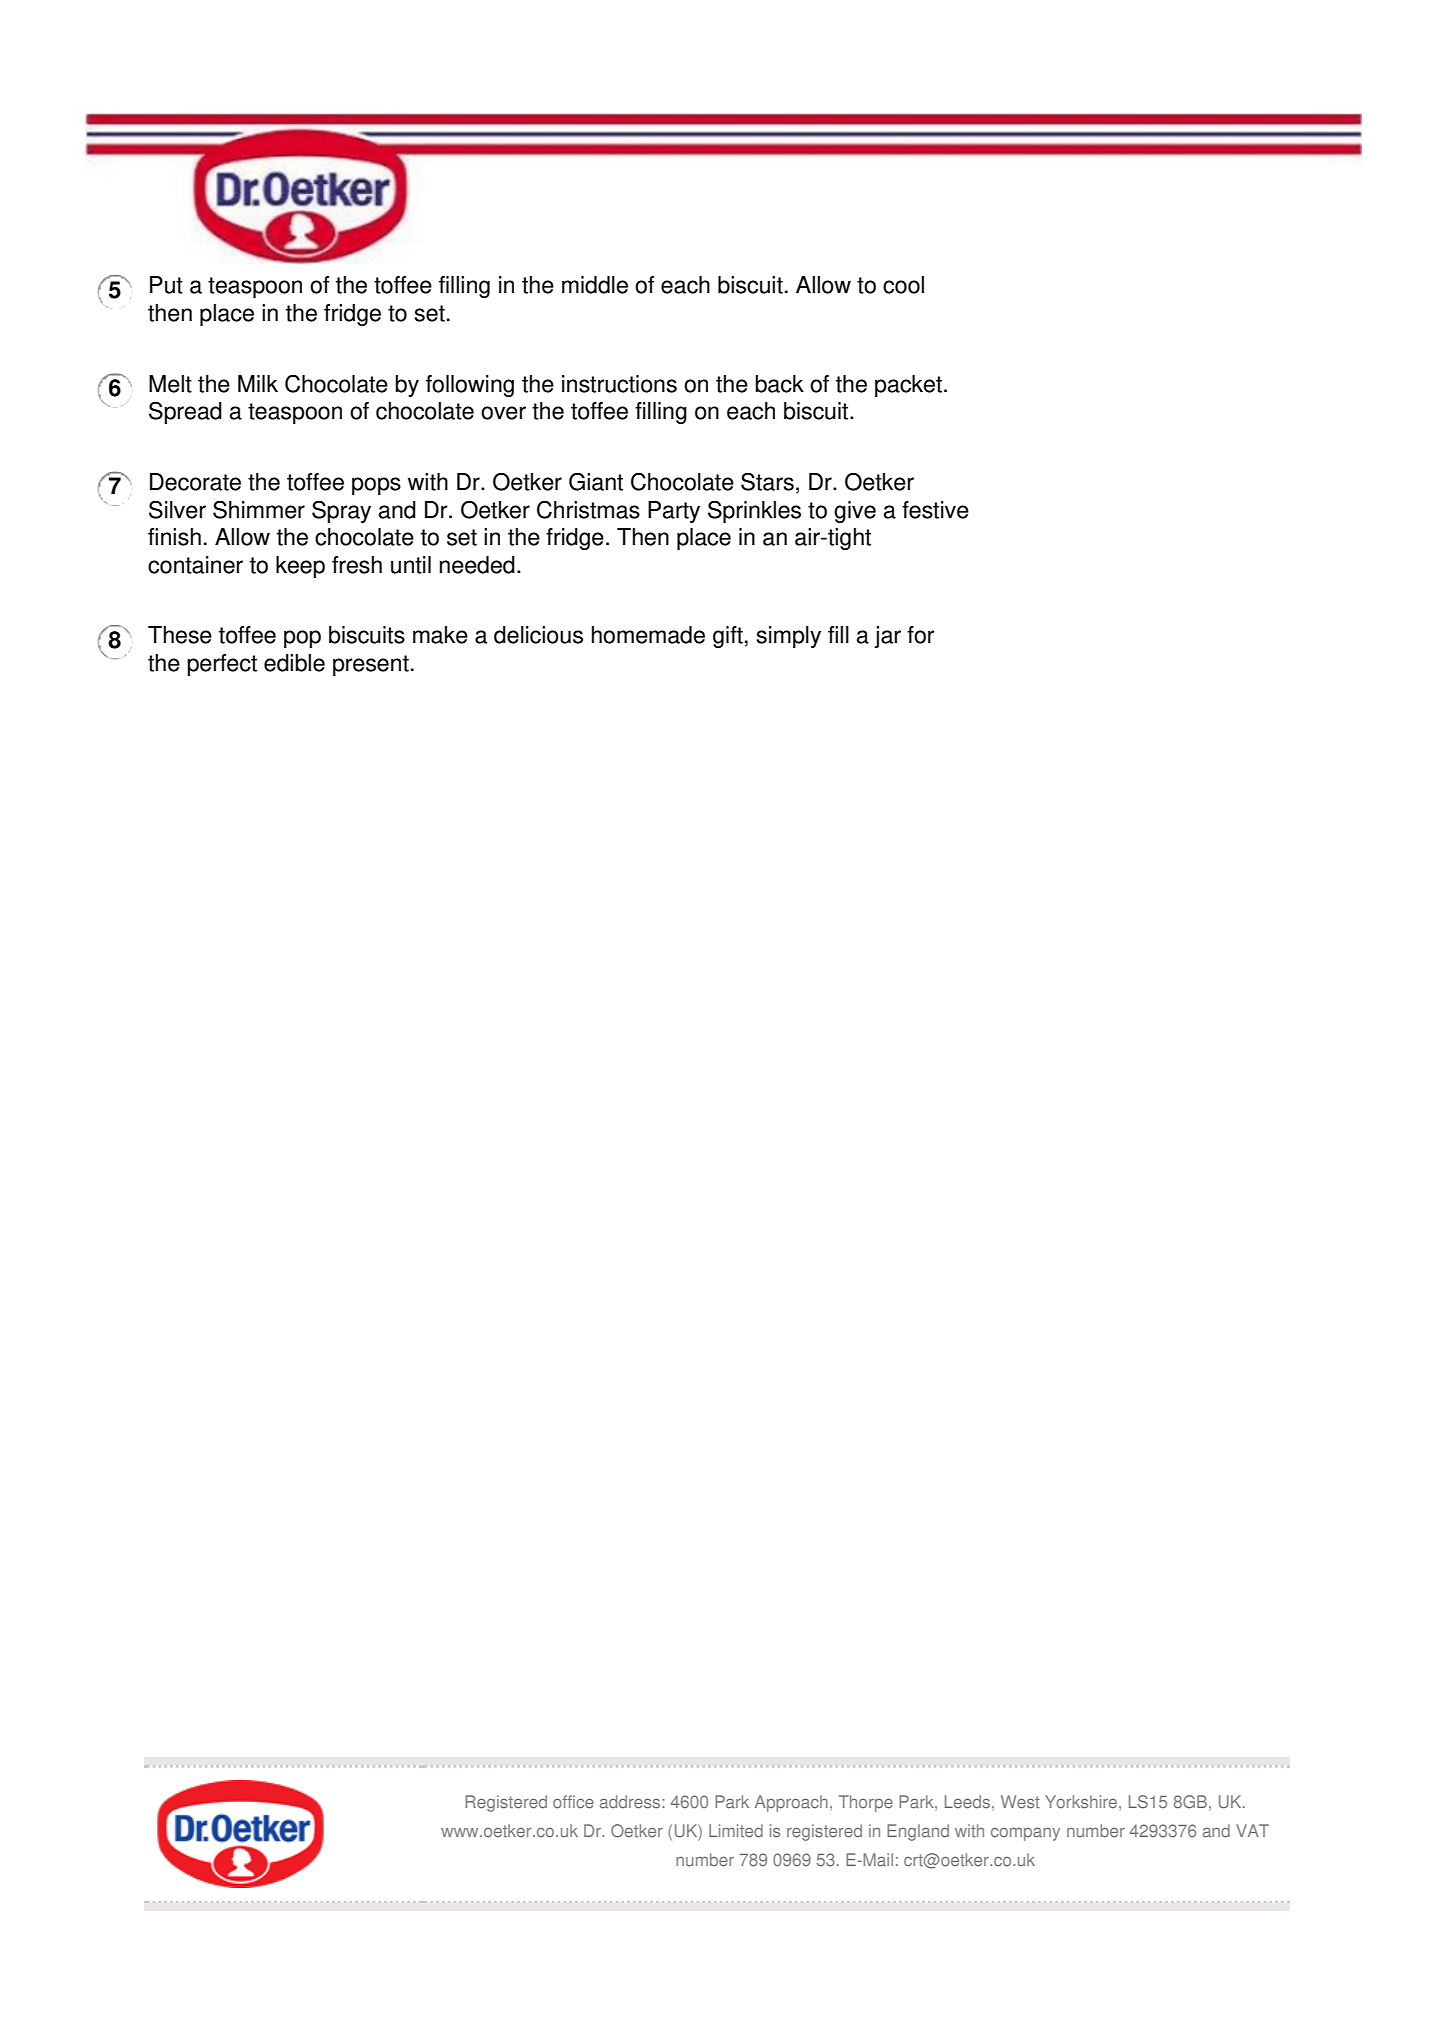  What do you see at coordinates (573, 1802) in the document?
I see `office` at bounding box center [573, 1802].
